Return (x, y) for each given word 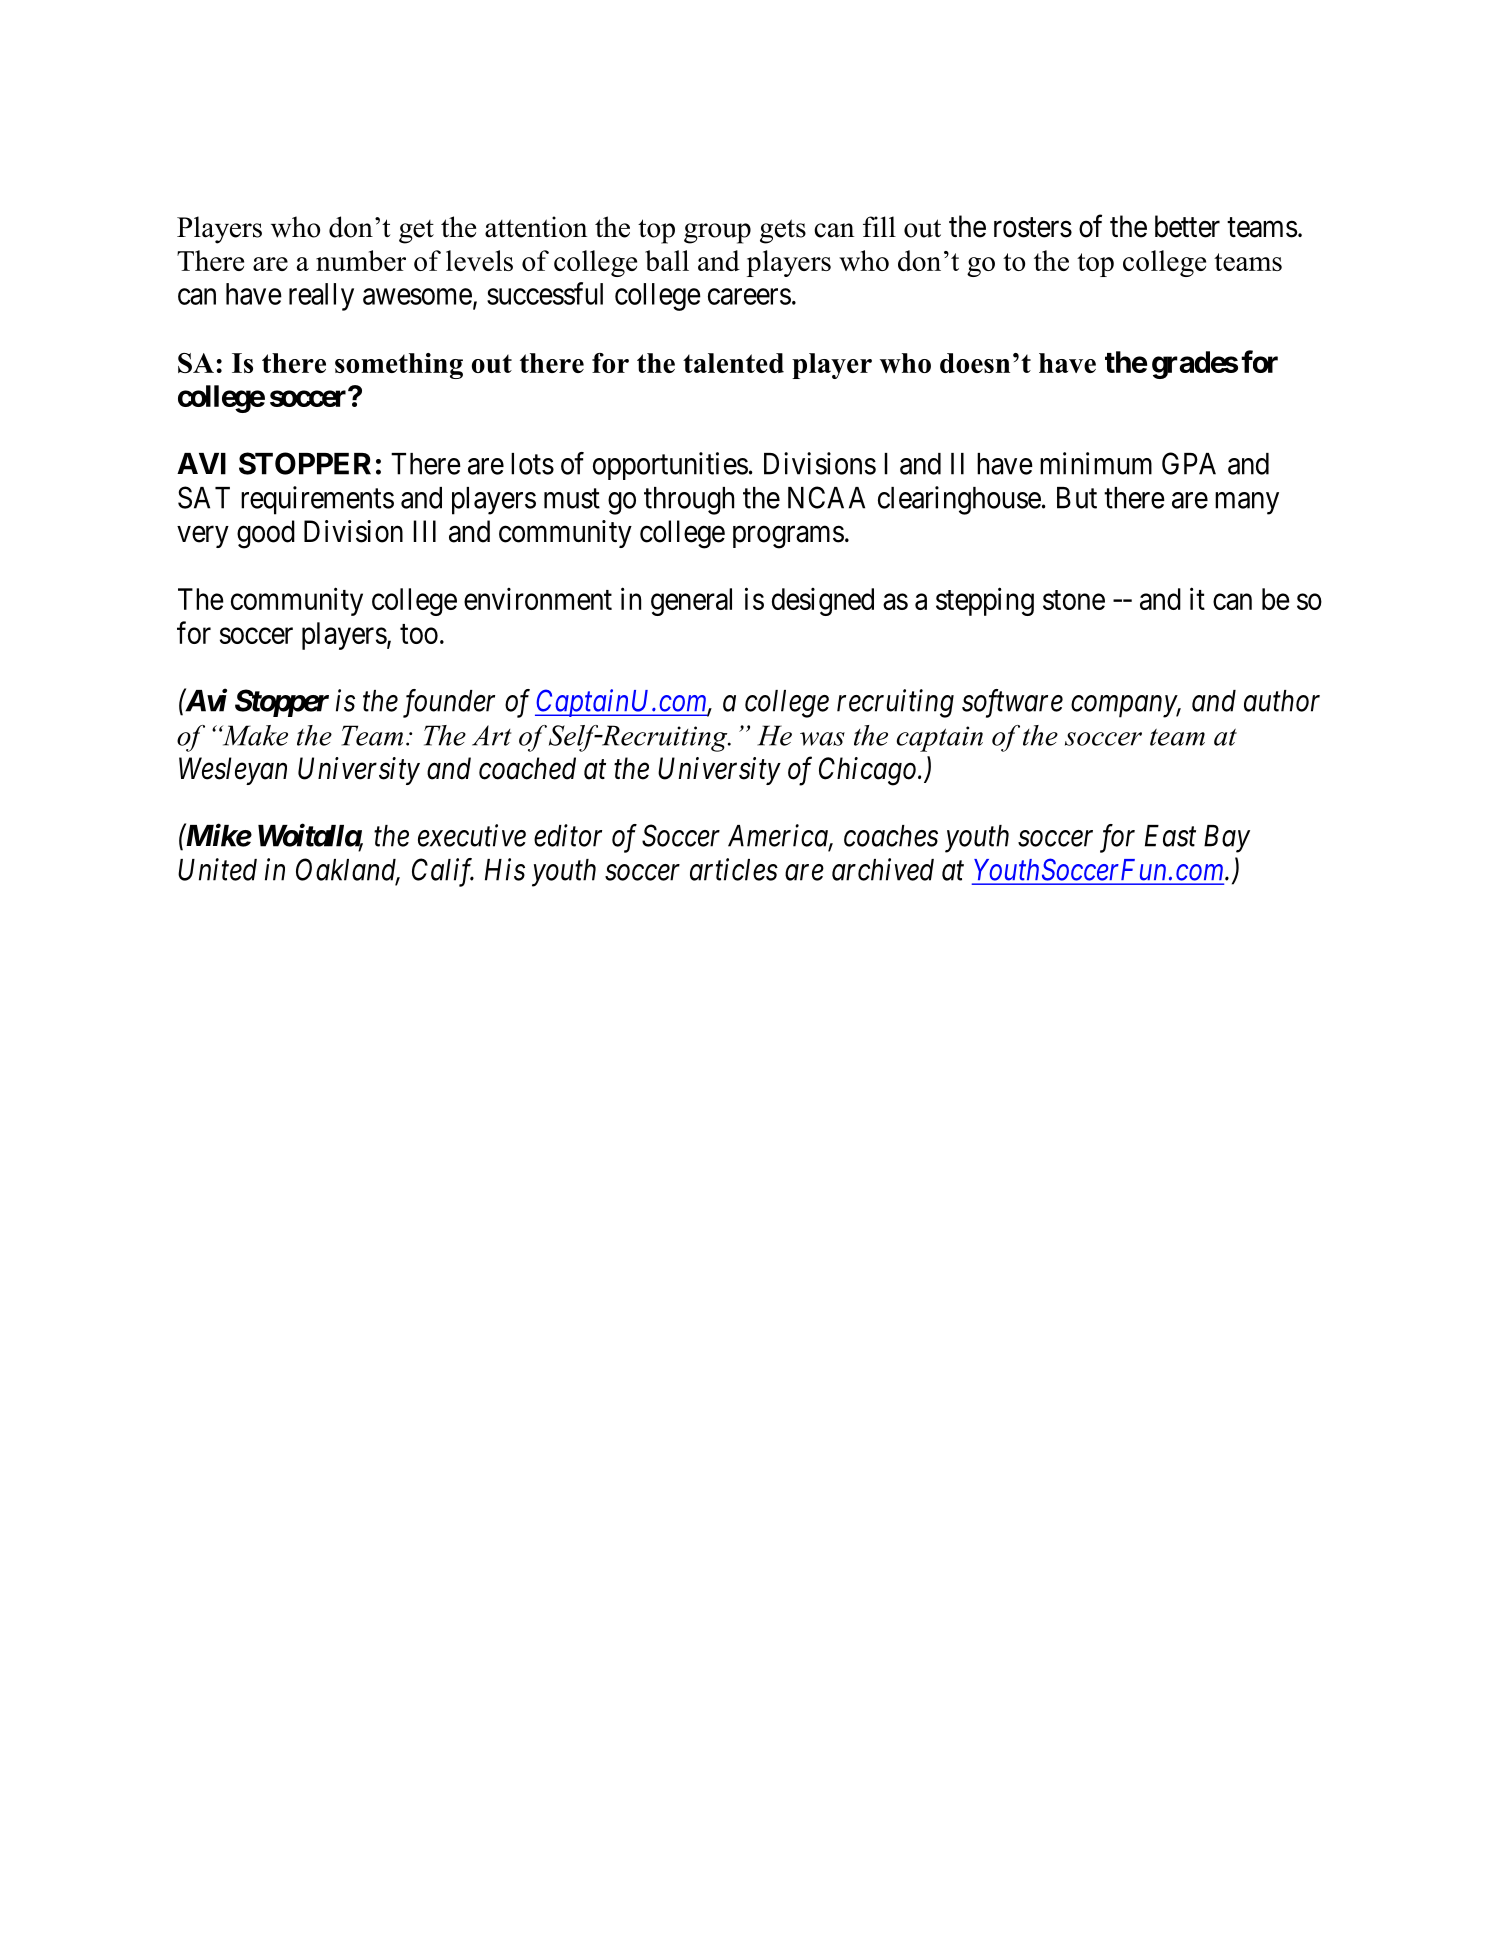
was (822, 739)
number (361, 260)
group (717, 233)
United (217, 869)
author (1282, 701)
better (1187, 226)
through (689, 501)
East (1170, 836)
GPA (1189, 463)
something (399, 366)
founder (449, 703)
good (266, 534)
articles (734, 869)
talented (733, 363)
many (1247, 503)
